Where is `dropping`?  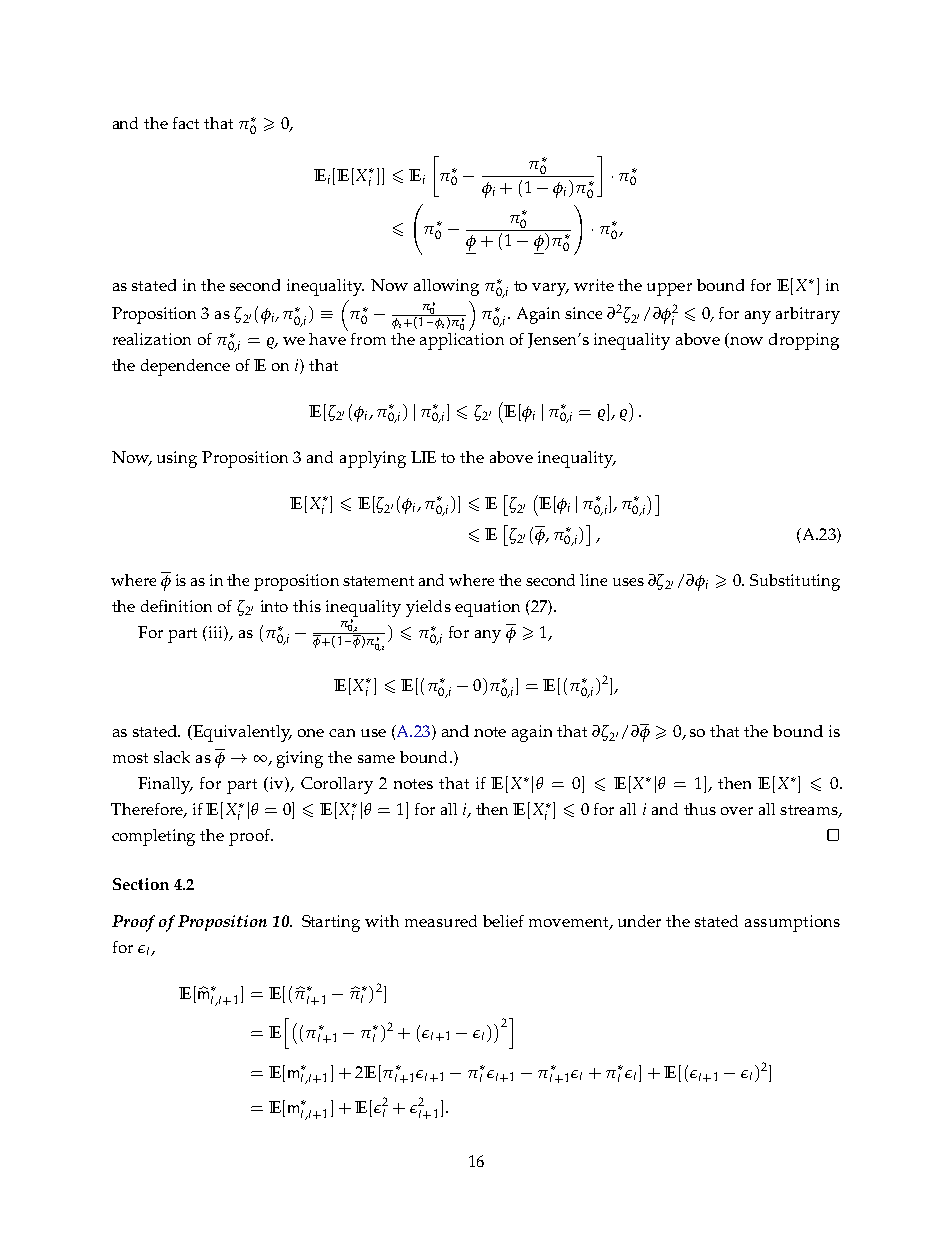
dropping is located at coordinates (804, 341).
